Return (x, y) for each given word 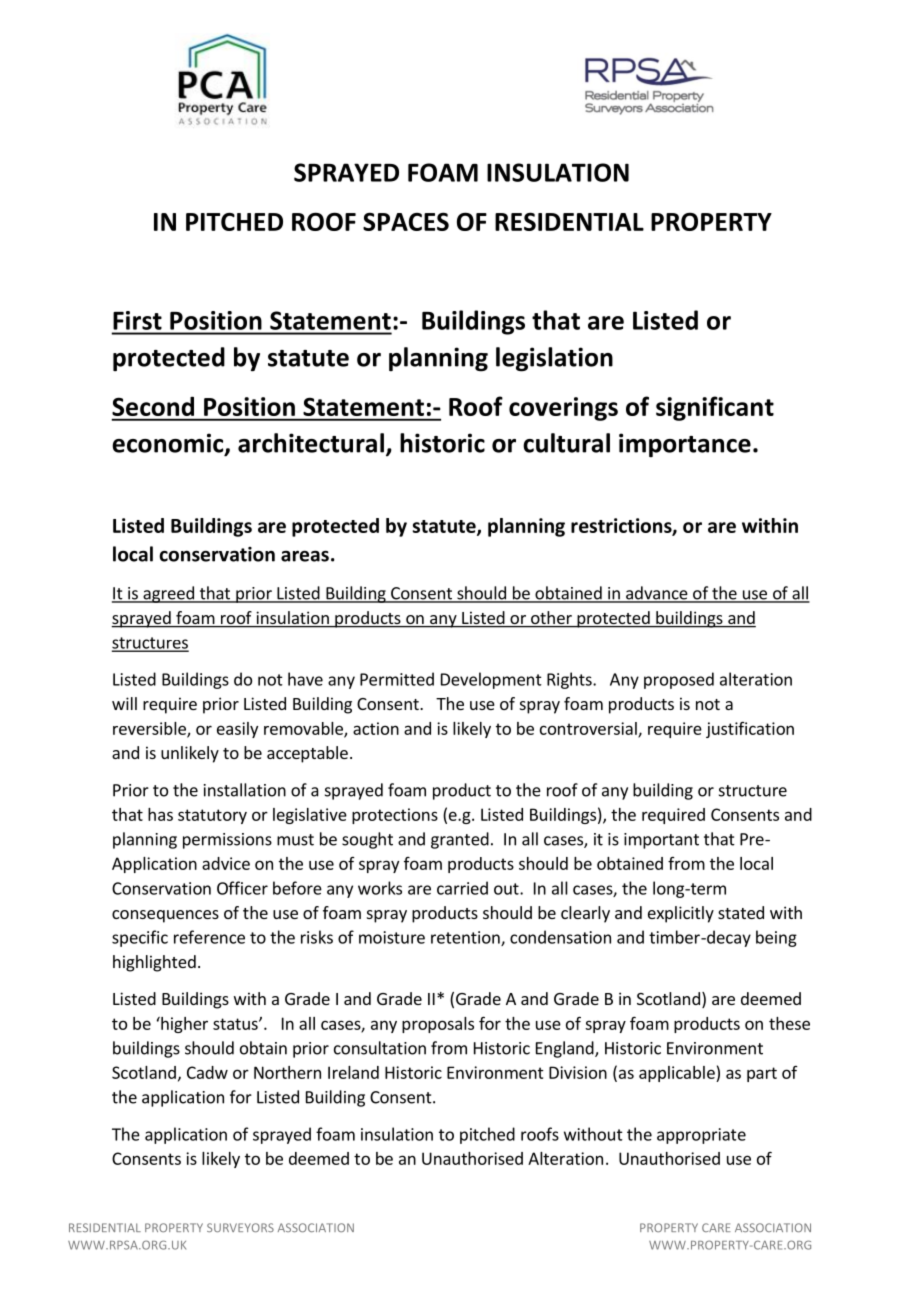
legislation (554, 359)
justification (750, 730)
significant (715, 408)
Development (491, 680)
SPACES (406, 221)
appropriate (701, 1136)
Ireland (353, 1072)
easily (237, 730)
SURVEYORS (240, 1227)
